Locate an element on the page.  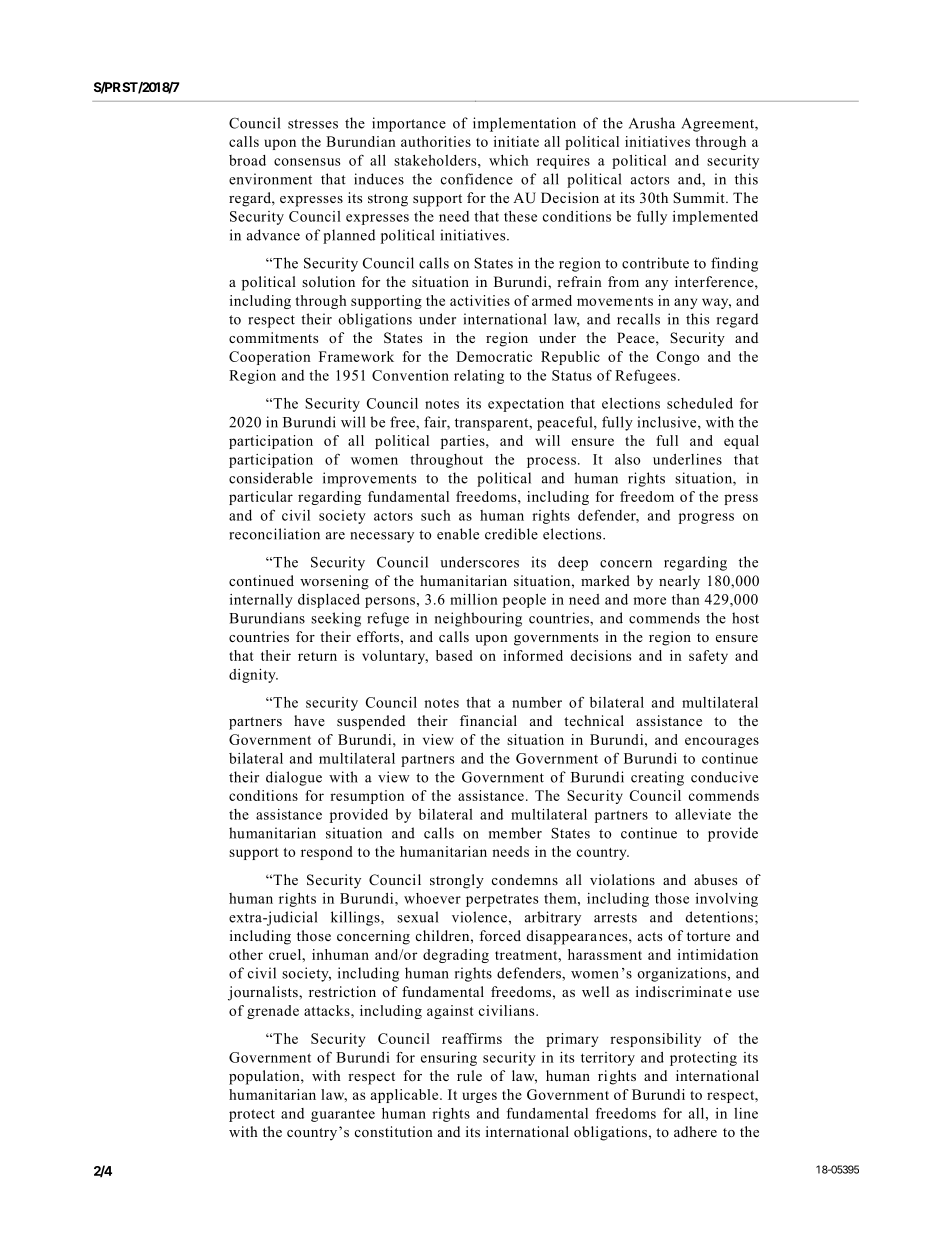
consensus is located at coordinates (307, 162).
